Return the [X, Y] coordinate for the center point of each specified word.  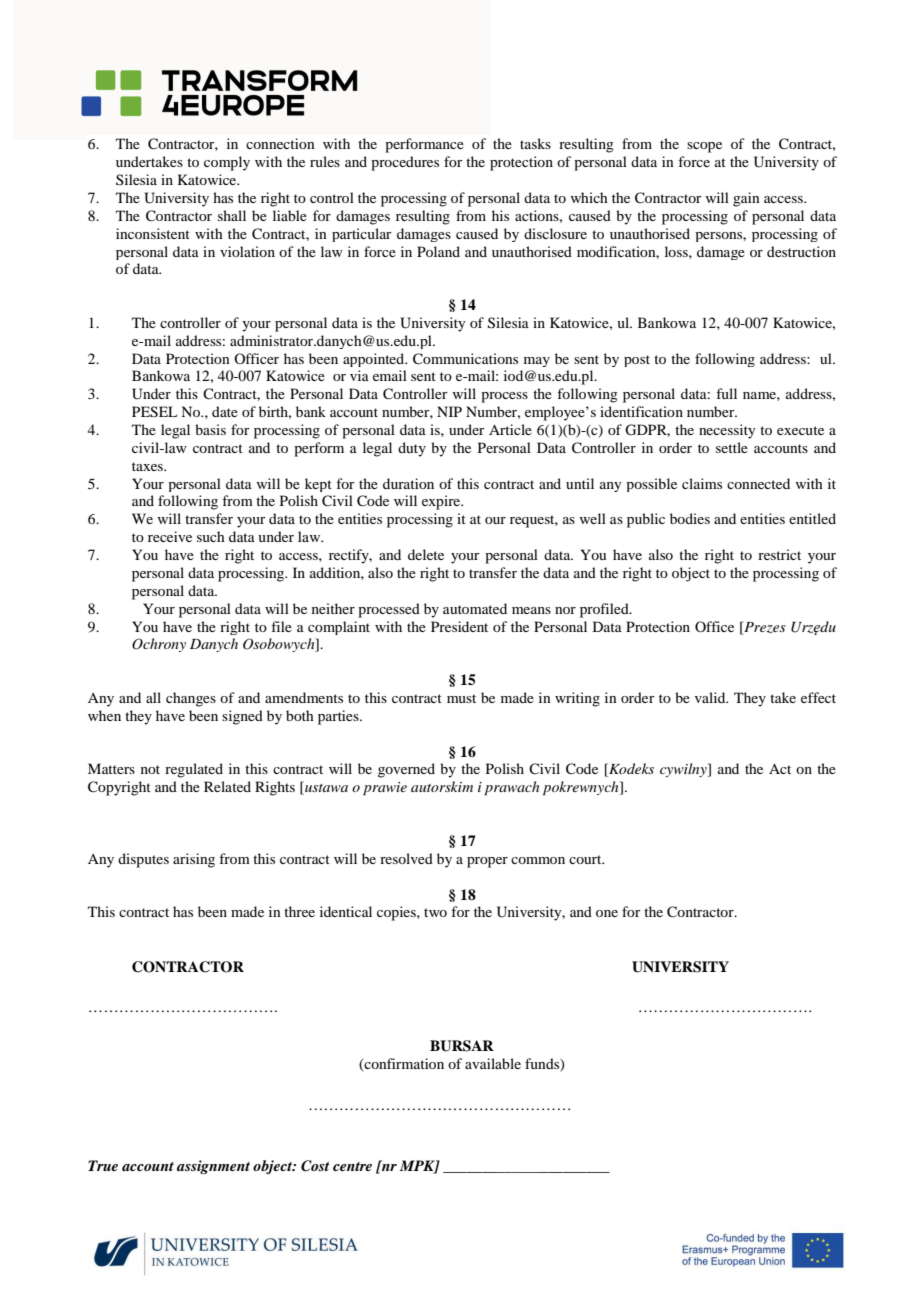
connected [758, 483]
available [493, 1063]
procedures [405, 163]
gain [746, 199]
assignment [213, 1167]
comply [227, 163]
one [607, 913]
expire [442, 502]
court [586, 859]
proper [487, 862]
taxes [149, 466]
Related [227, 786]
